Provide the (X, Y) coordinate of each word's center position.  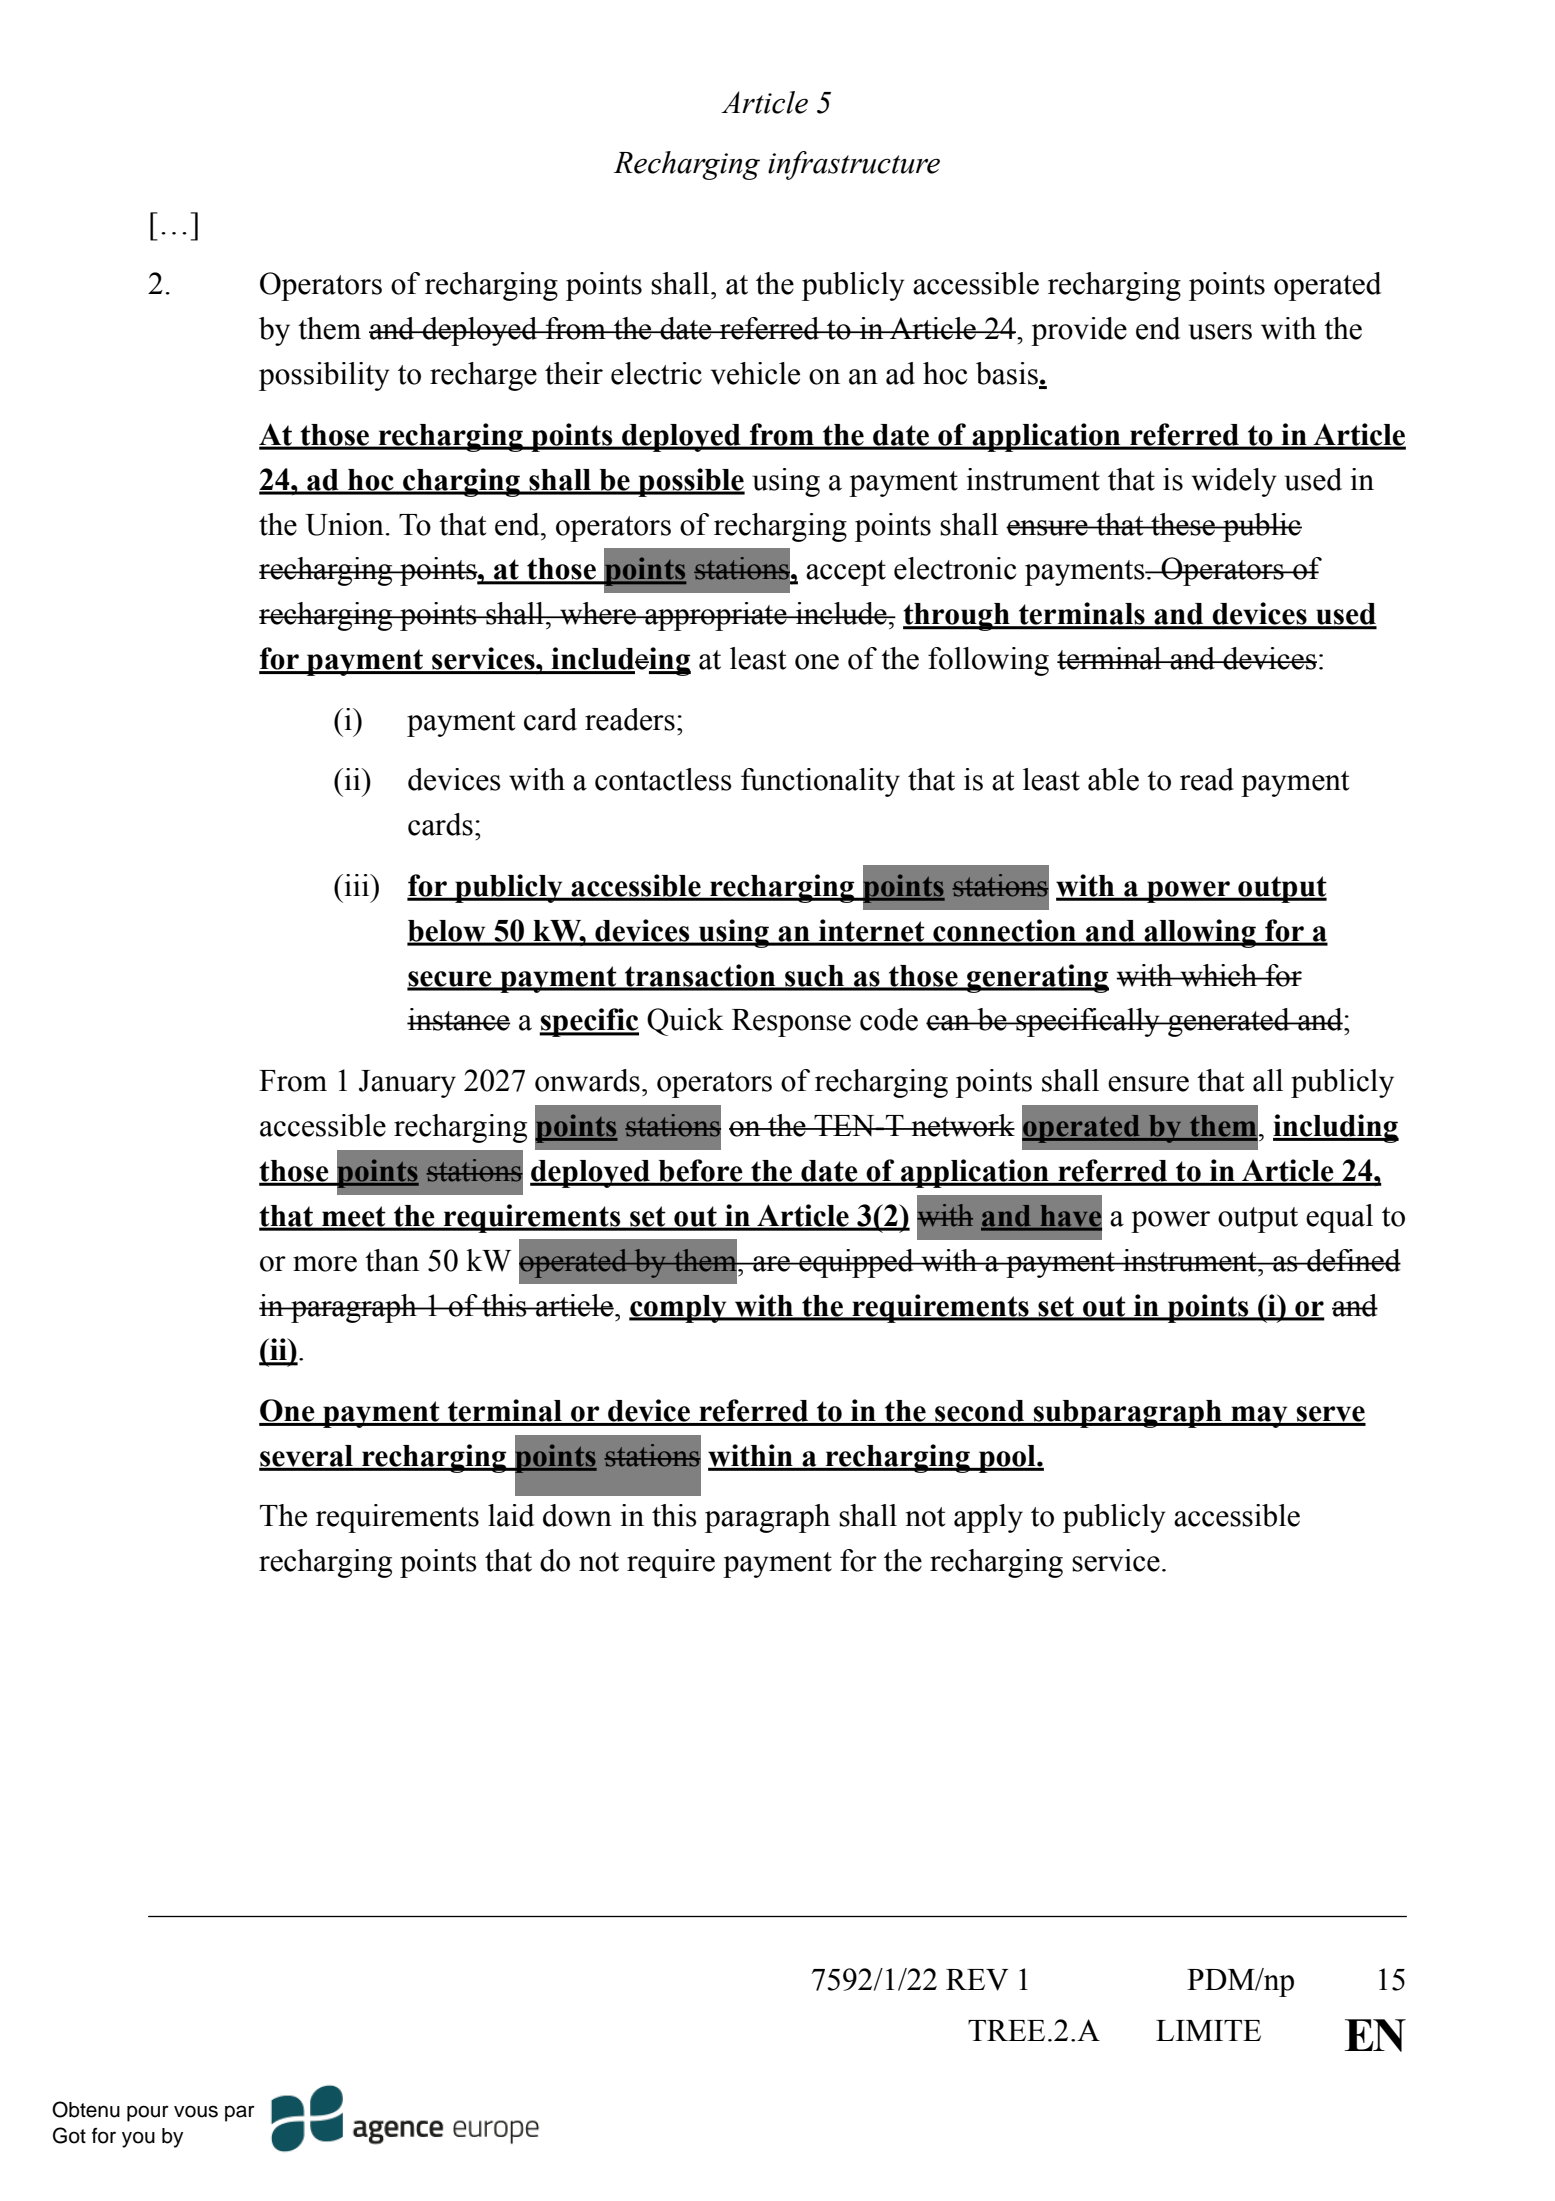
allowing (1200, 933)
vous (196, 2111)
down (577, 1515)
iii (357, 885)
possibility (324, 376)
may (1259, 1417)
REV (977, 1980)
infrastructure (854, 165)
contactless (663, 779)
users (1220, 332)
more (325, 1264)
